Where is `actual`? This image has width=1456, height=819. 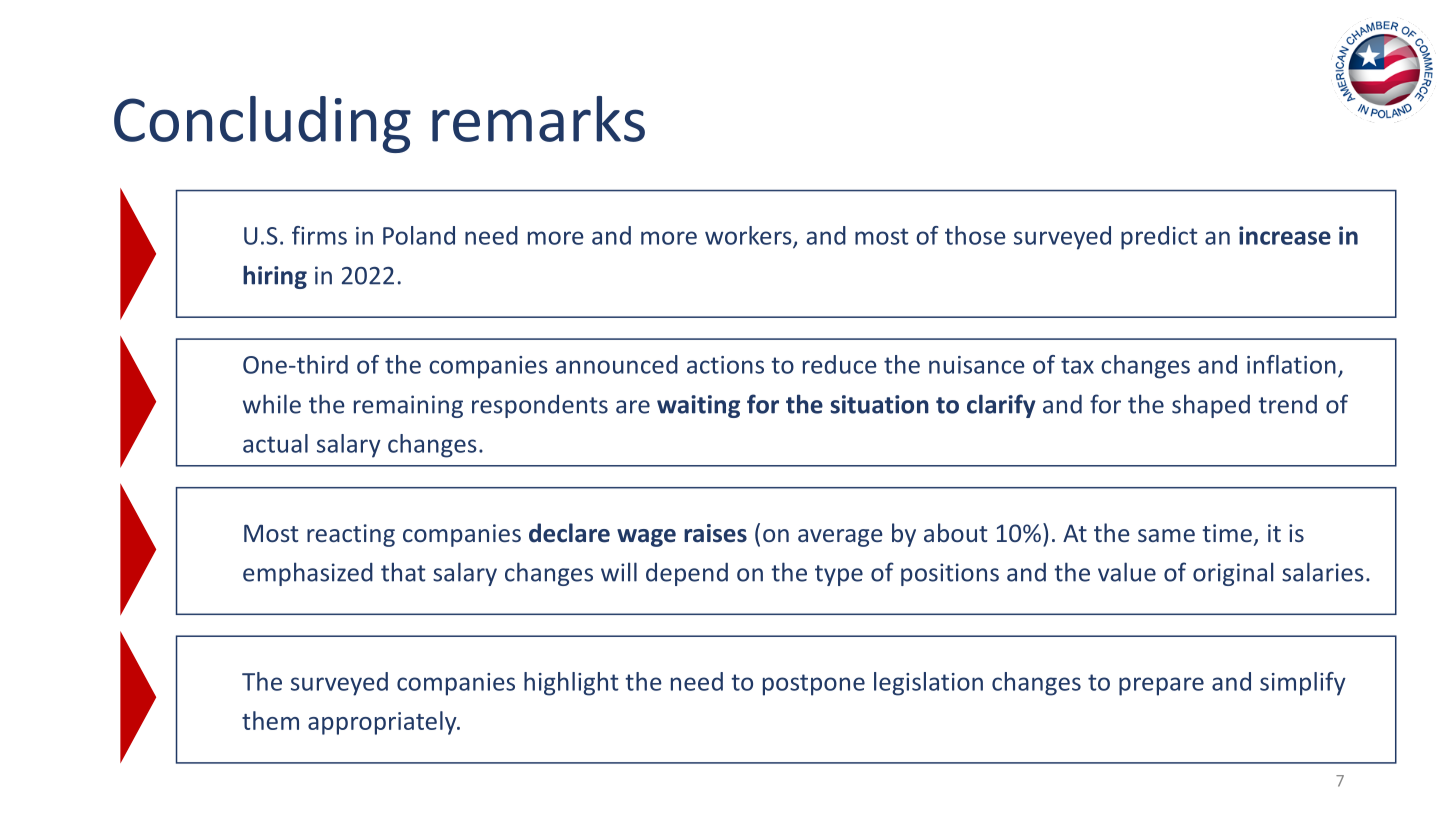
actual is located at coordinates (275, 443).
